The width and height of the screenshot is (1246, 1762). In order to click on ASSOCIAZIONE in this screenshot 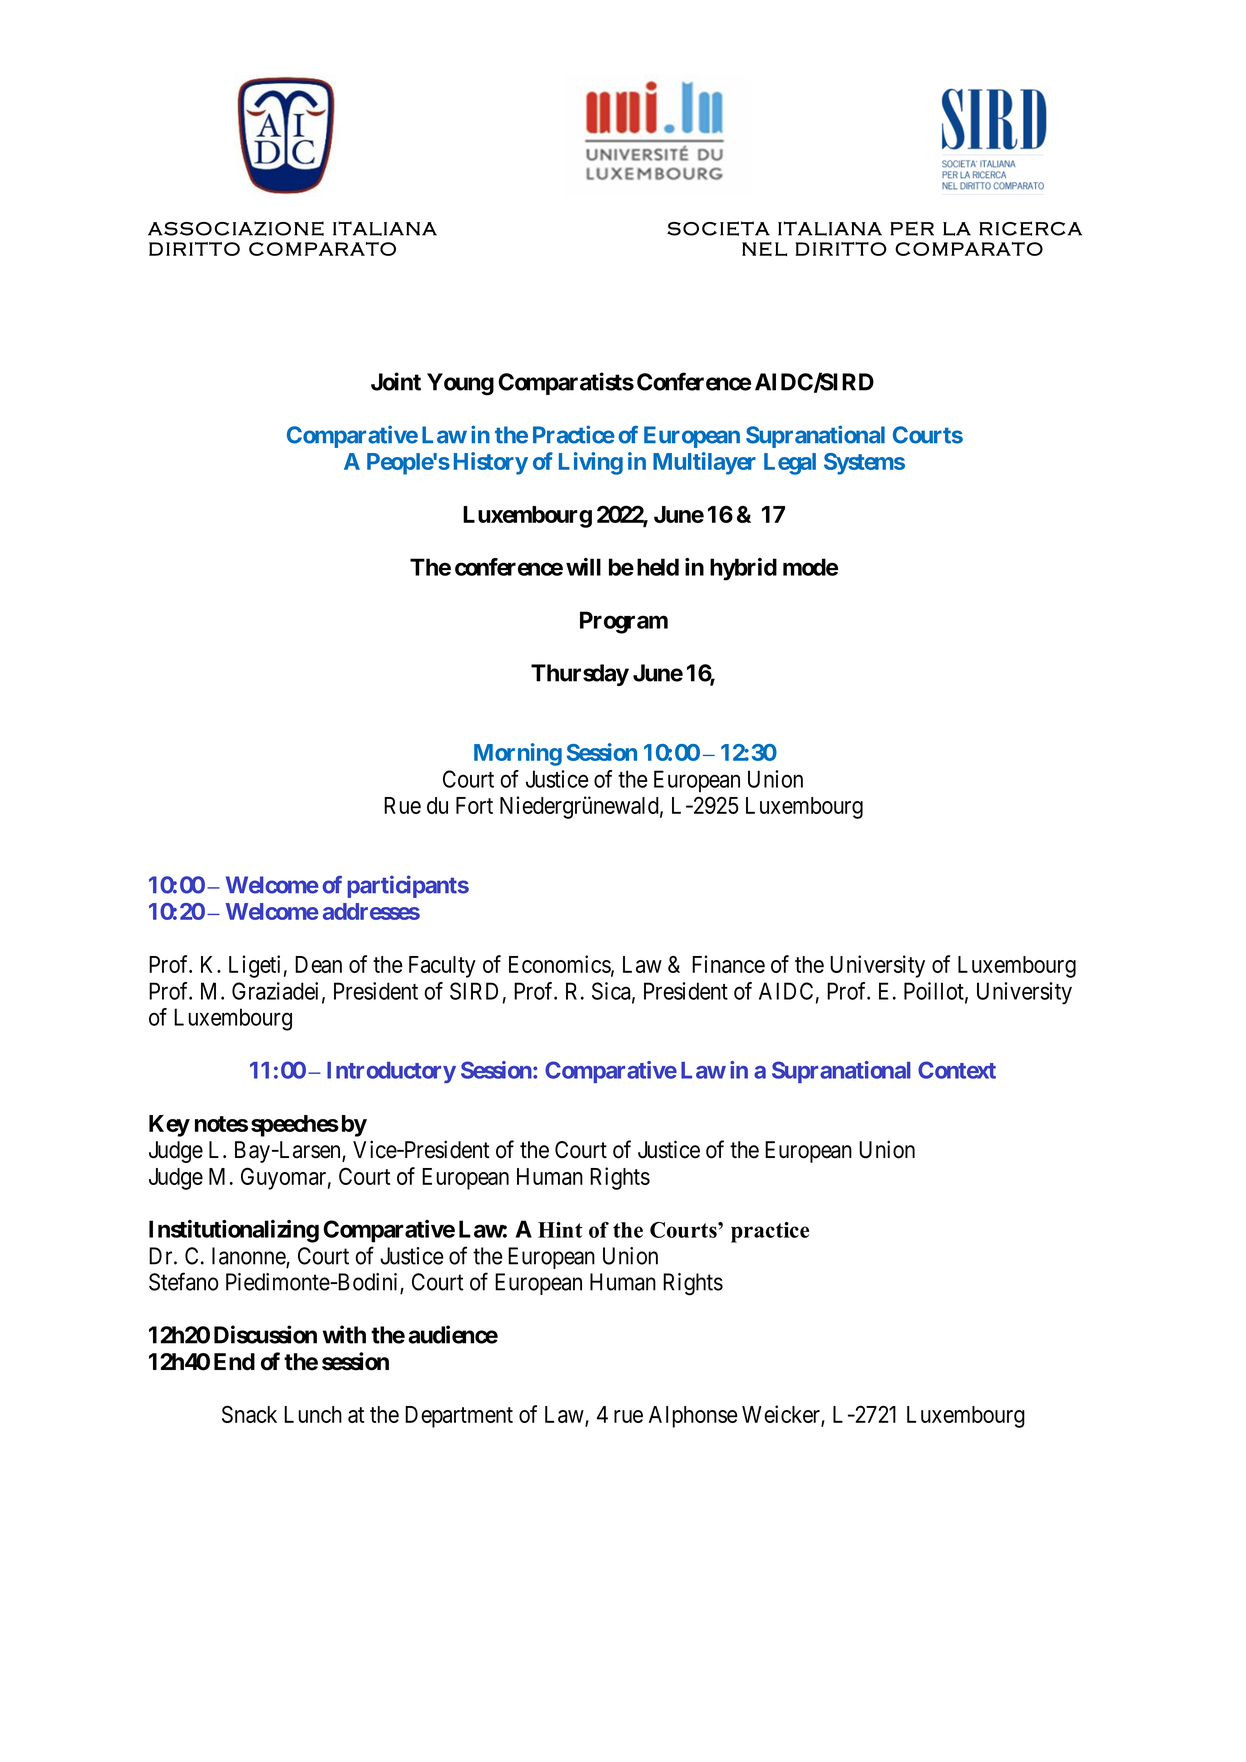, I will do `click(236, 228)`.
